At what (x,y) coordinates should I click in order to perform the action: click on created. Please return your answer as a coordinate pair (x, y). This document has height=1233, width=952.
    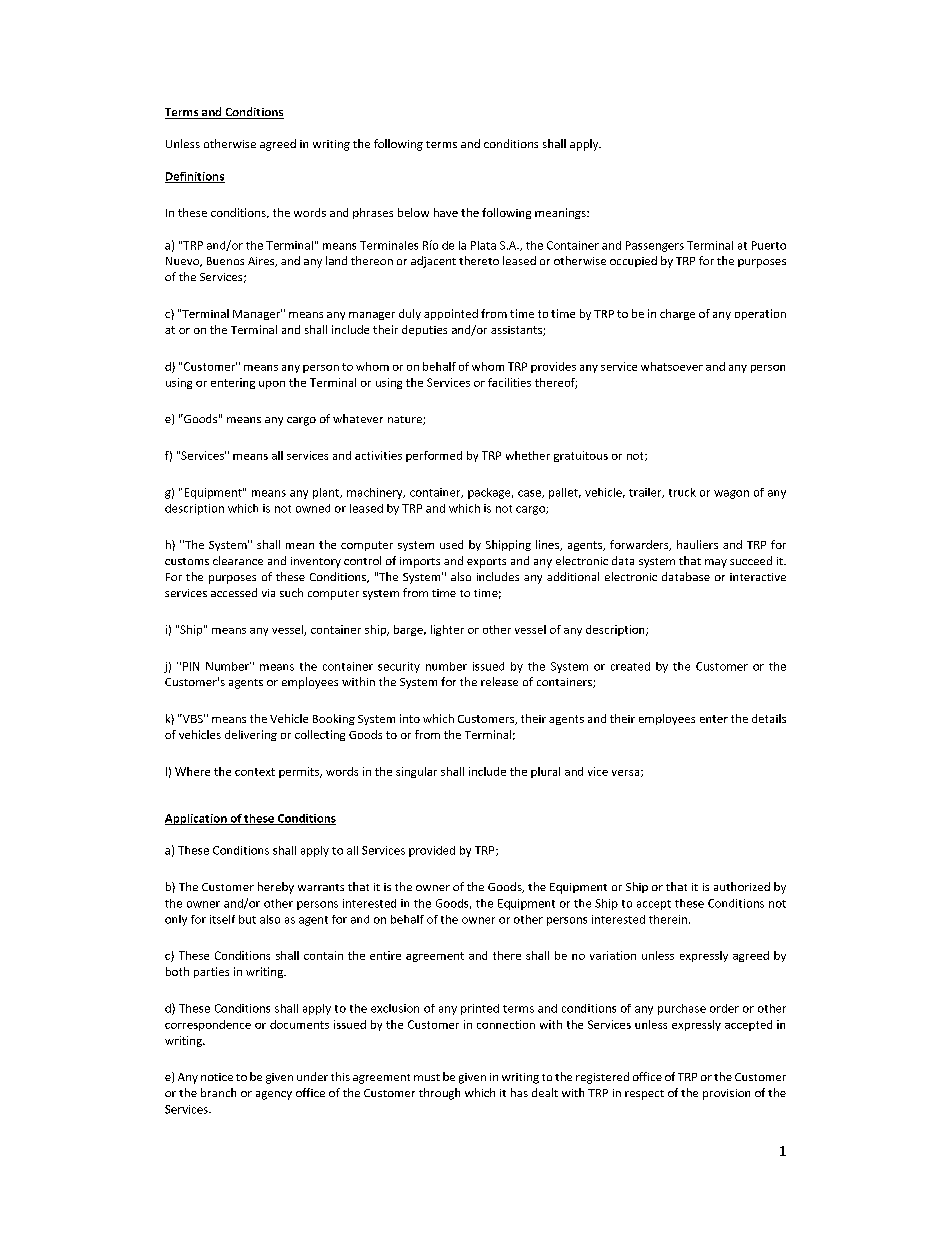
    Looking at the image, I should click on (630, 666).
